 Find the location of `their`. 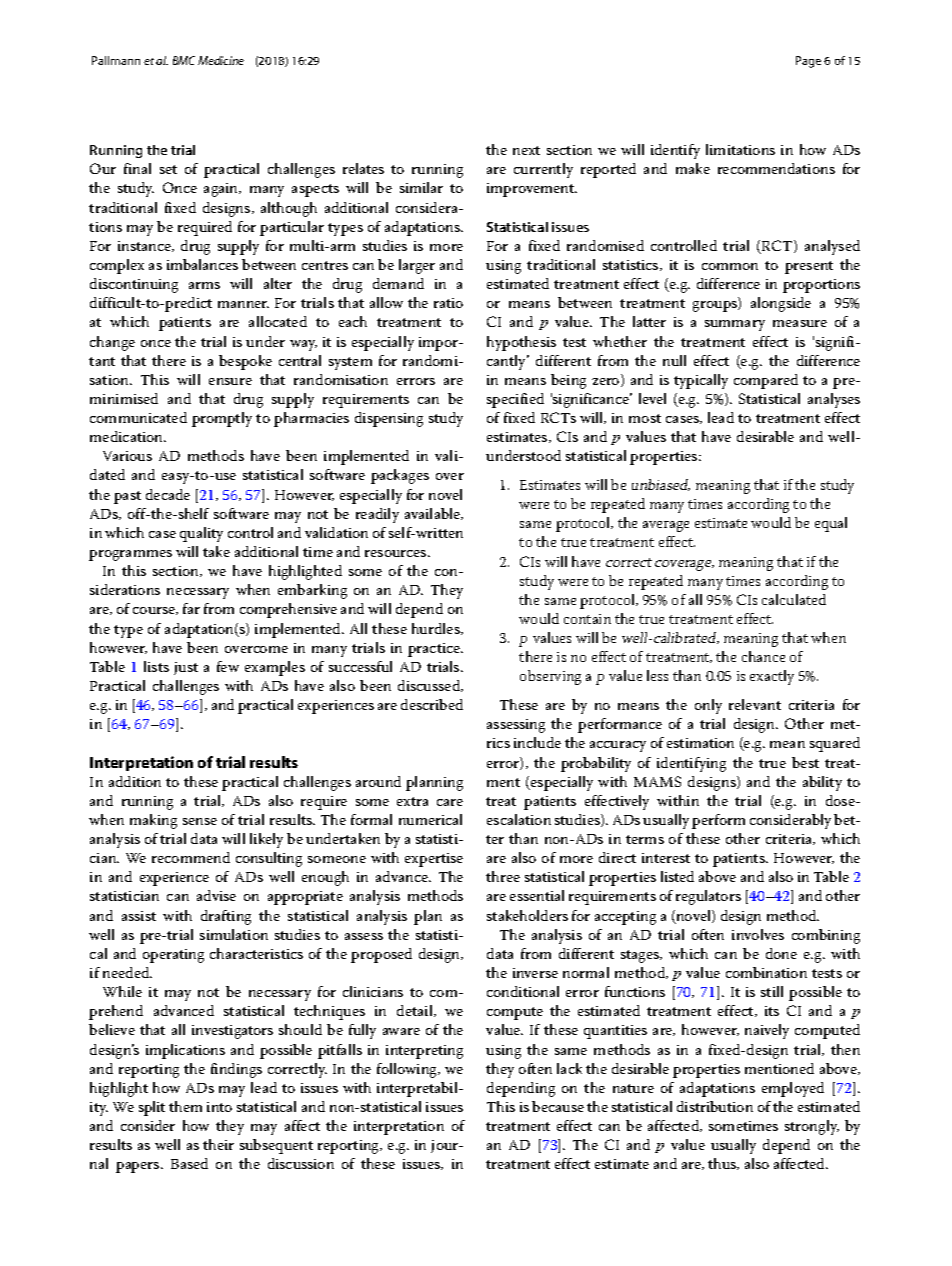

their is located at coordinates (218, 1144).
